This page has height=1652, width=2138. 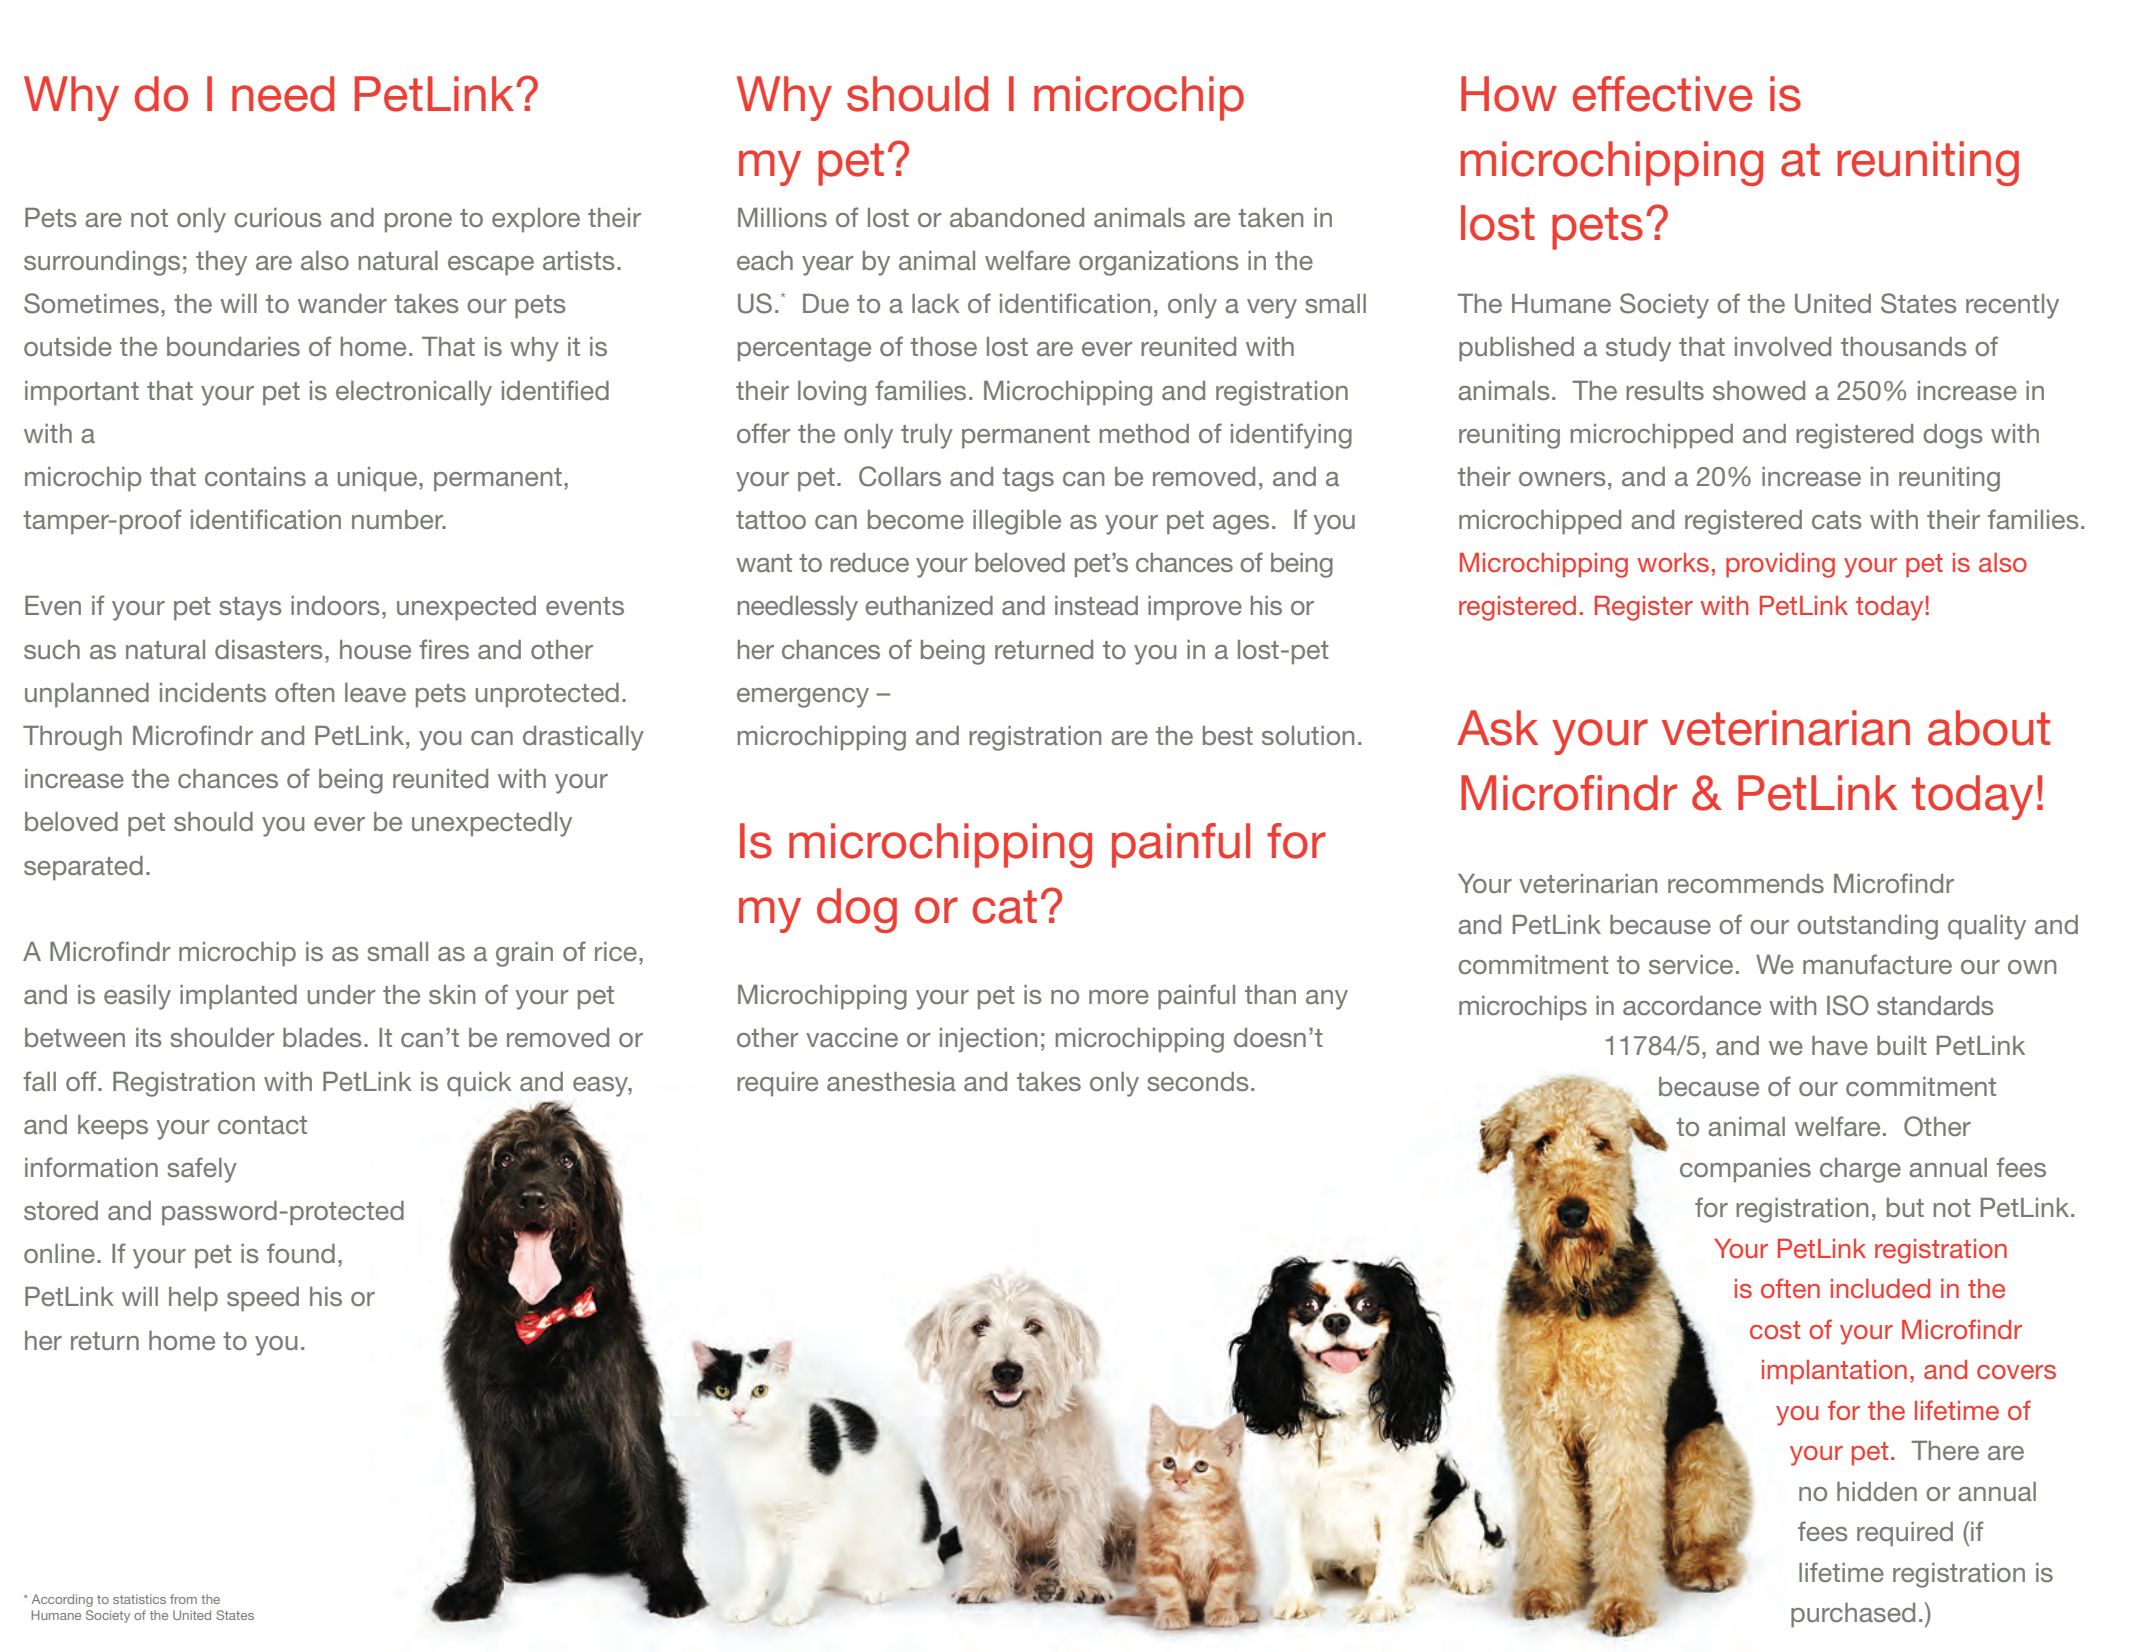 I want to click on anesthesia, so click(x=891, y=1081).
